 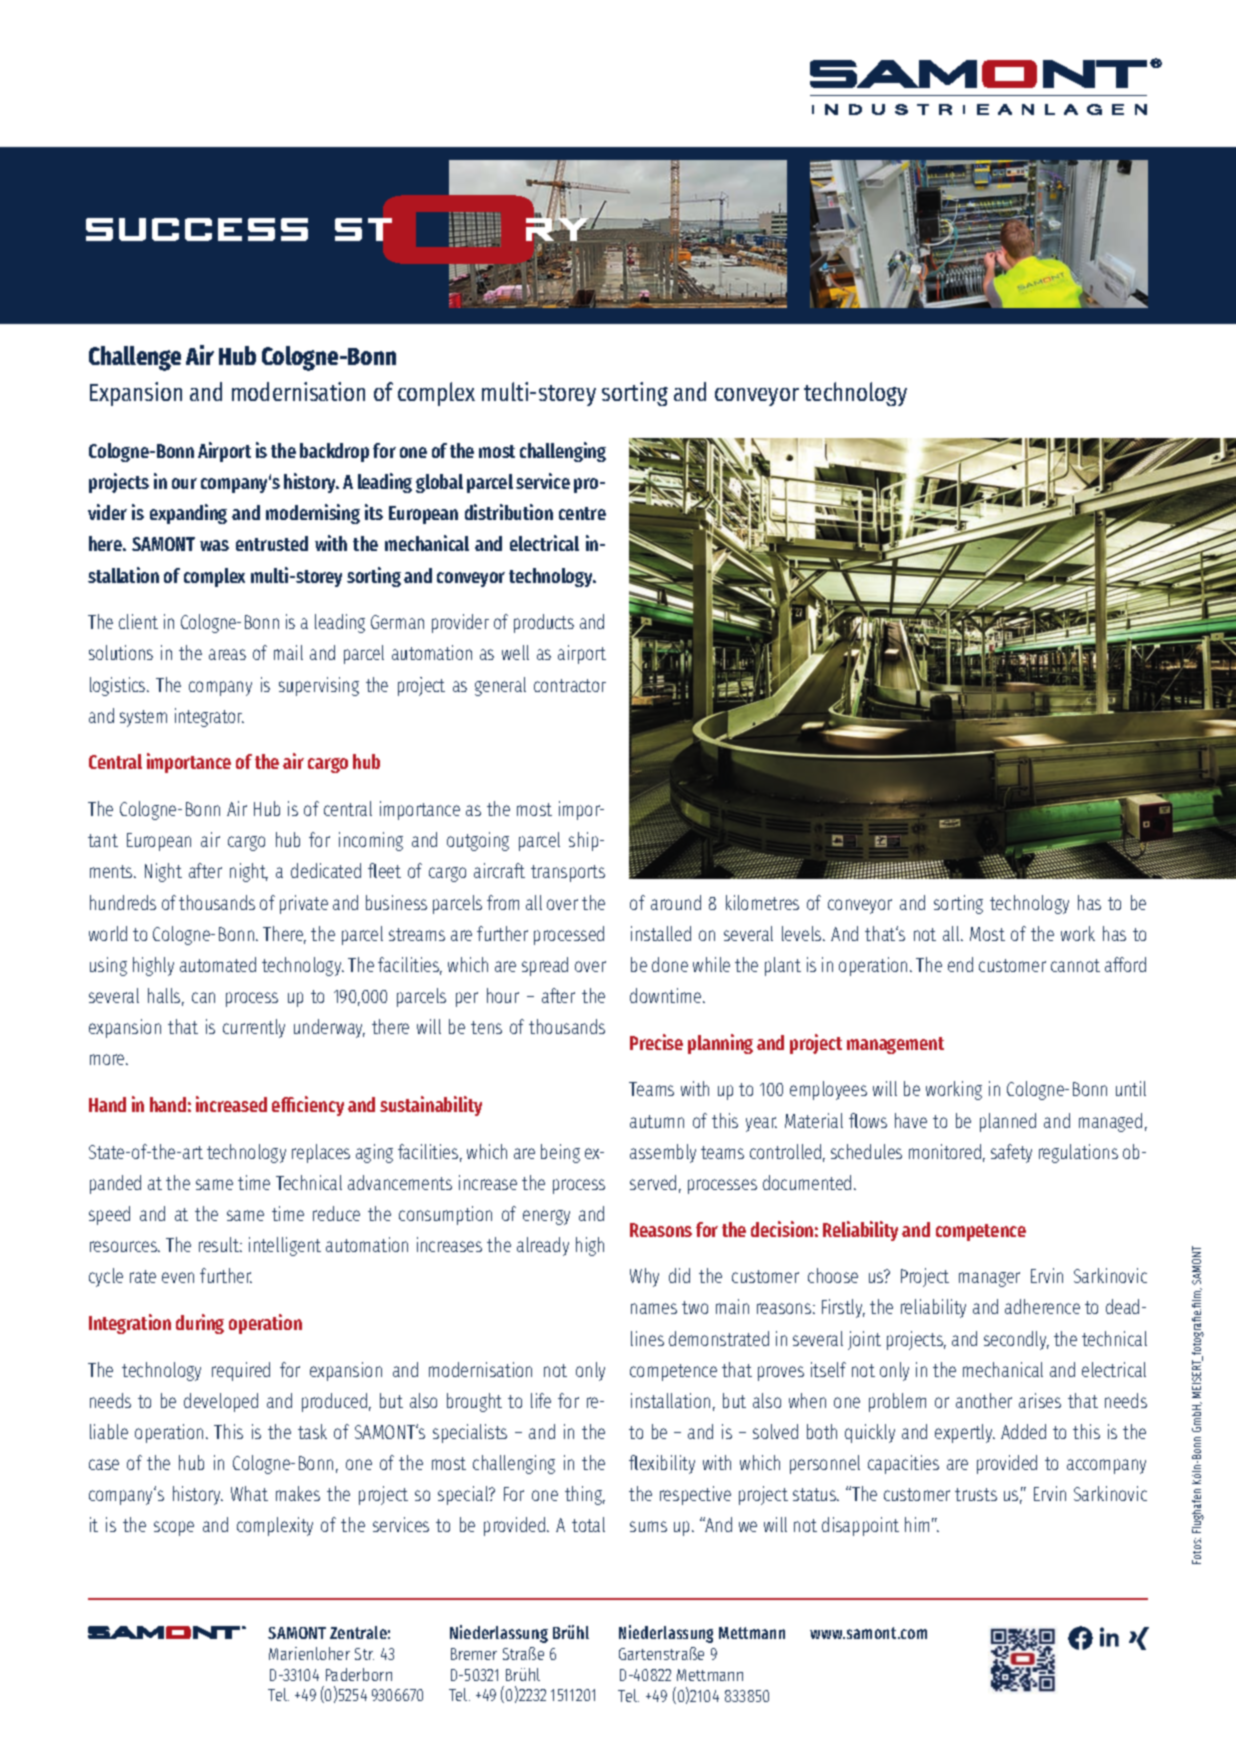 What do you see at coordinates (661, 933) in the document?
I see `installed` at bounding box center [661, 933].
